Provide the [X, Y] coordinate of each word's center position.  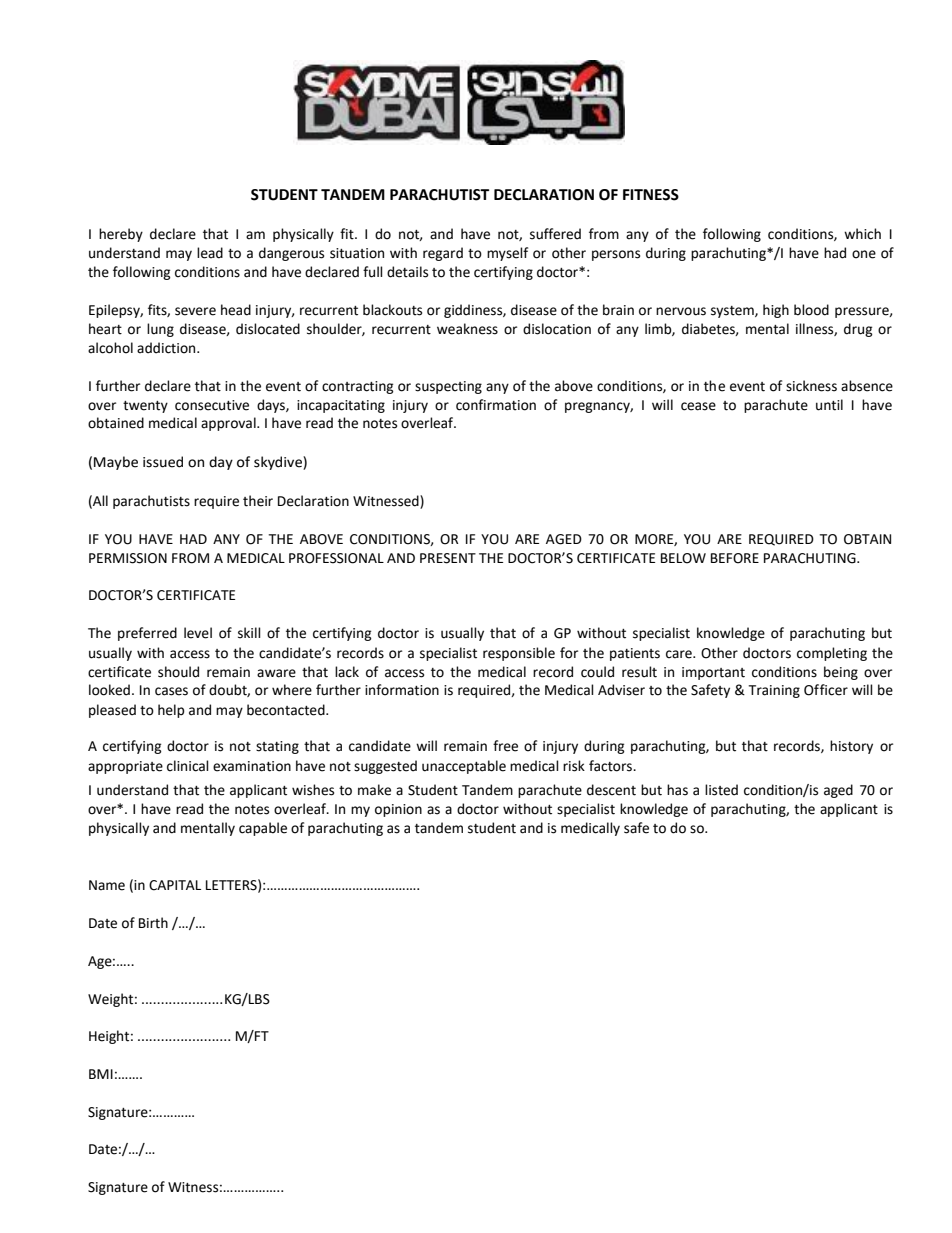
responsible [519, 654]
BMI [101, 1074]
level [198, 633]
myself [507, 254]
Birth [153, 923]
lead [210, 253]
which [862, 234]
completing [832, 654]
